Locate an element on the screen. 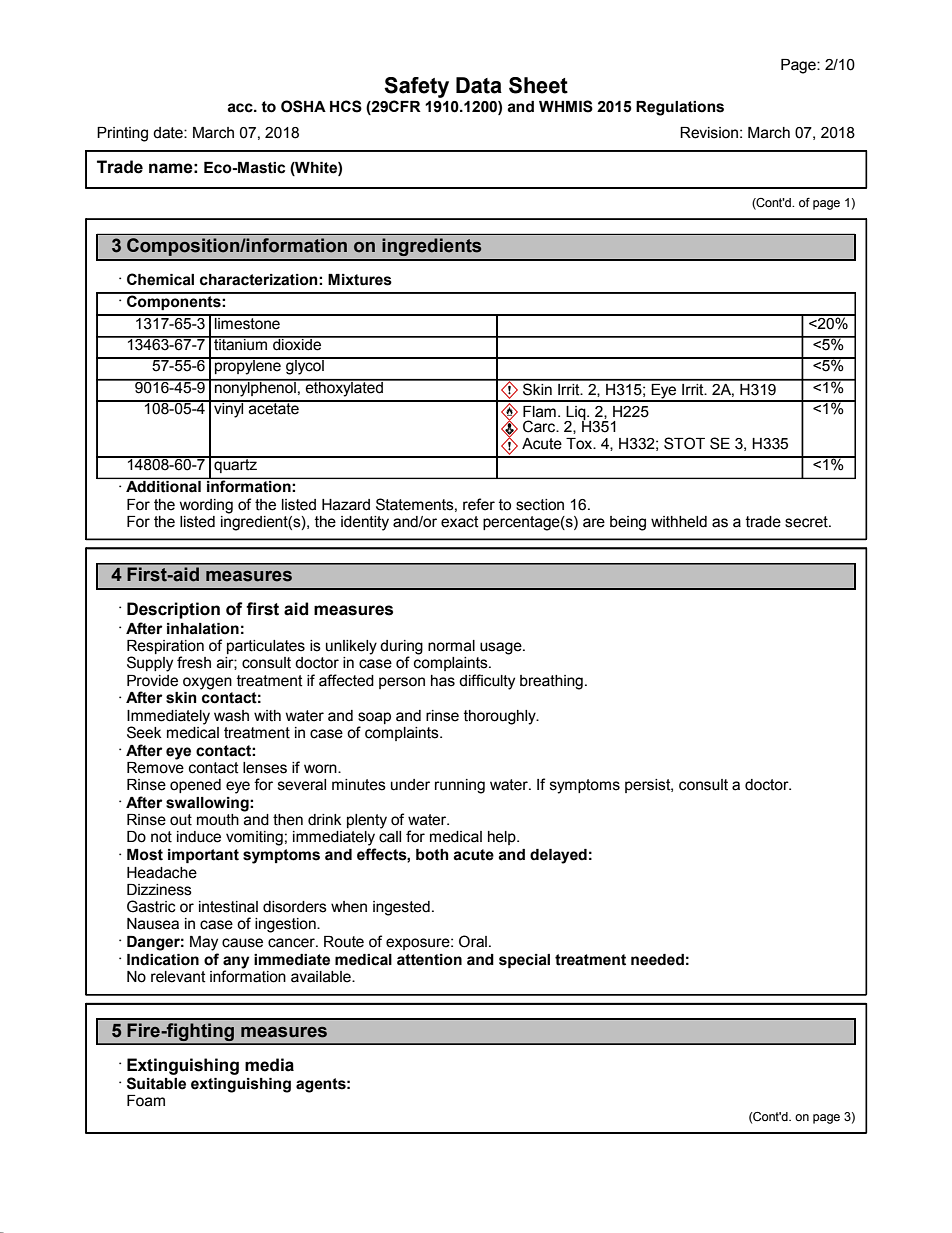 Image resolution: width=952 pixels, height=1233 pixels. Suitable is located at coordinates (156, 1083).
